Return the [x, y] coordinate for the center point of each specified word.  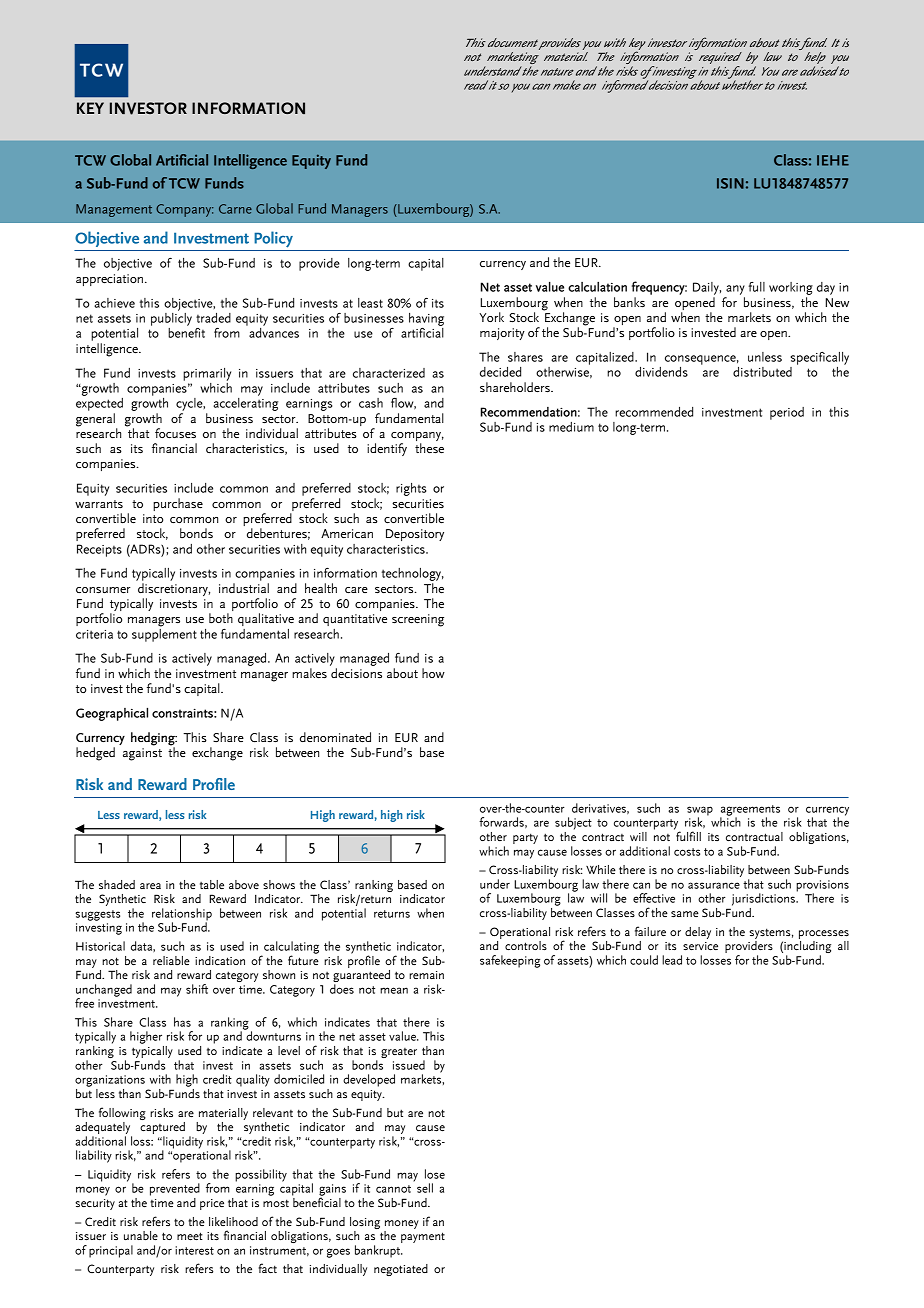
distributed [762, 372]
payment [423, 1237]
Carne [235, 209]
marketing [512, 59]
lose [435, 1174]
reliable [171, 960]
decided [500, 372]
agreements [750, 811]
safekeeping [510, 961]
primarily [207, 374]
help [815, 59]
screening [418, 620]
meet [190, 1236]
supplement [164, 634]
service [700, 946]
